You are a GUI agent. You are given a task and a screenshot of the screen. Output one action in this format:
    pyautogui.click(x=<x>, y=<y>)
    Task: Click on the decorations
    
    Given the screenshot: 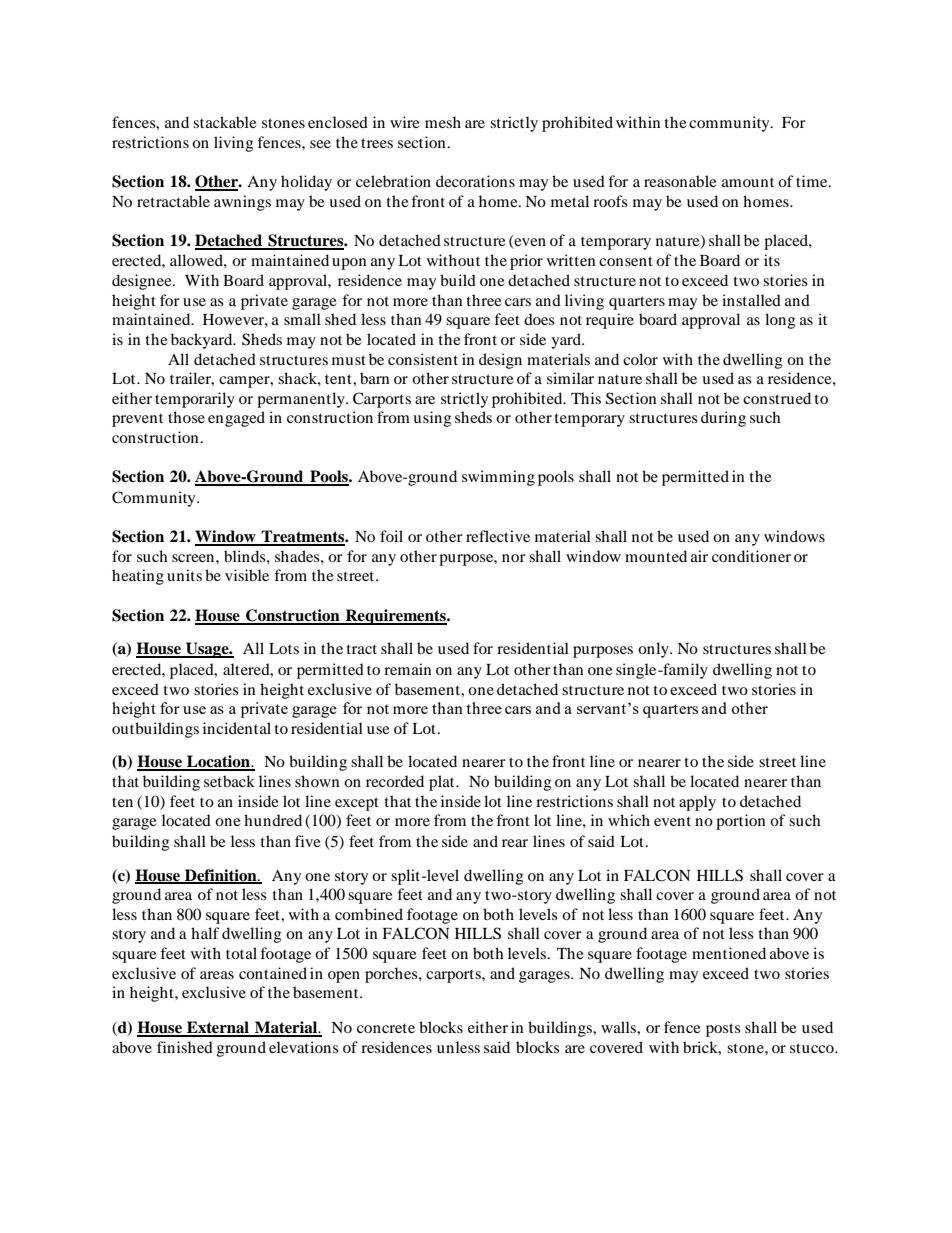 What is the action you would take?
    pyautogui.click(x=475, y=181)
